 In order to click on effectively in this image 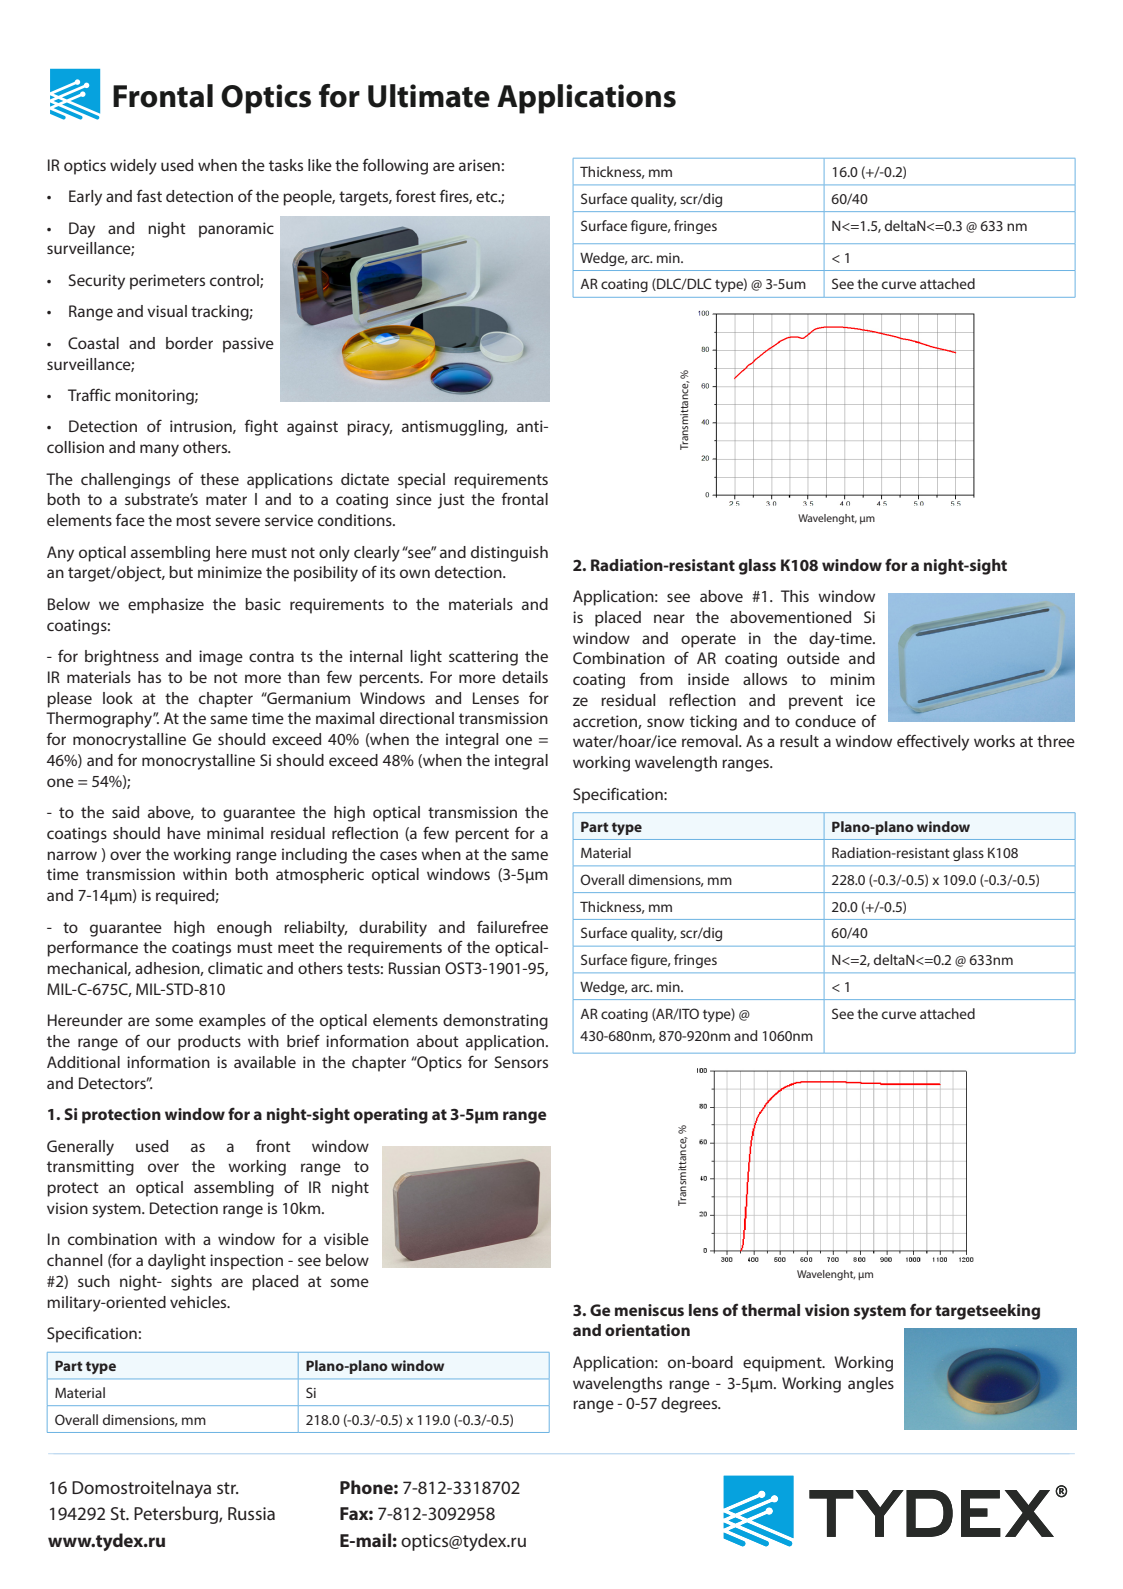, I will do `click(933, 742)`.
